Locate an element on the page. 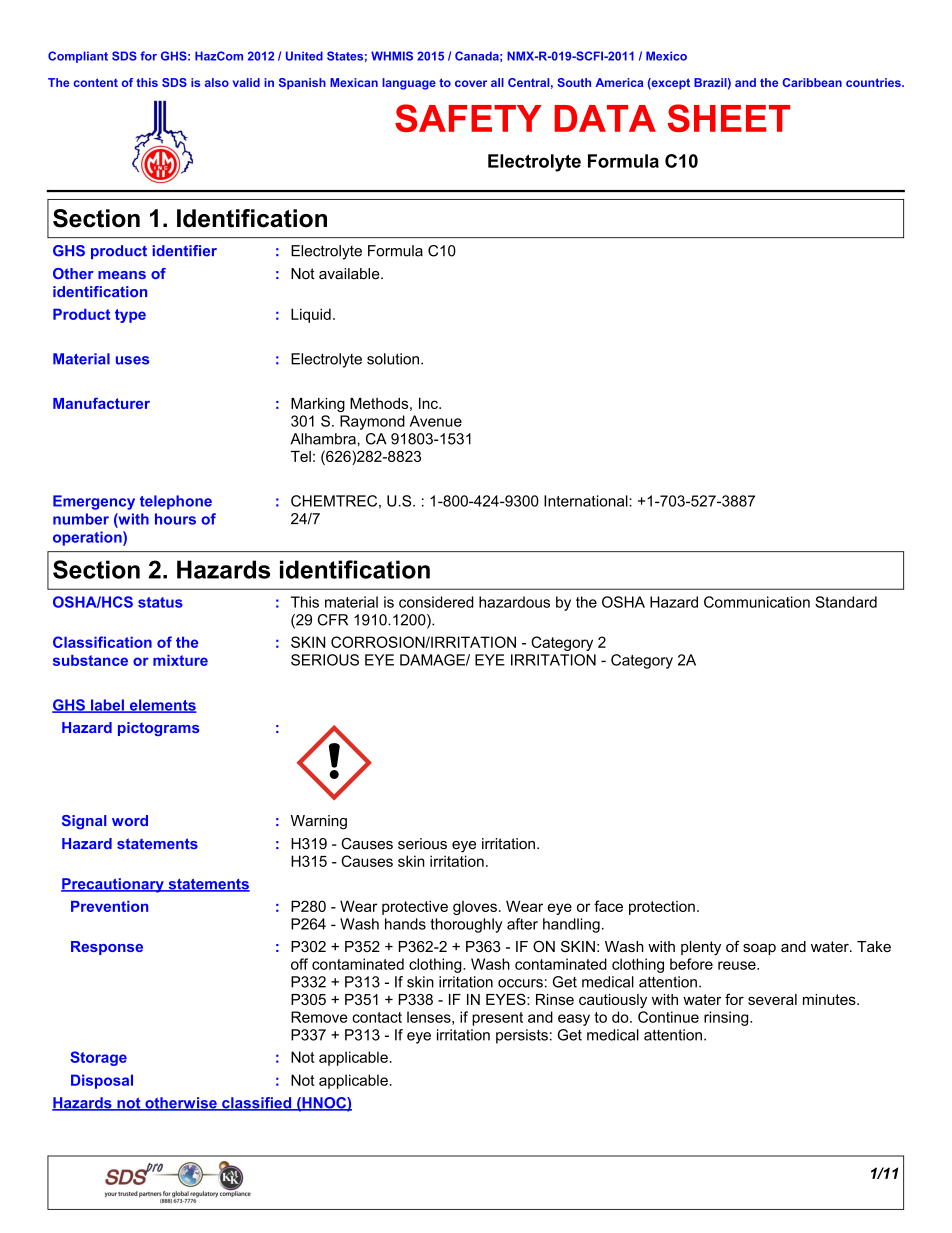 The width and height of the document is (952, 1233). Warning is located at coordinates (319, 822).
